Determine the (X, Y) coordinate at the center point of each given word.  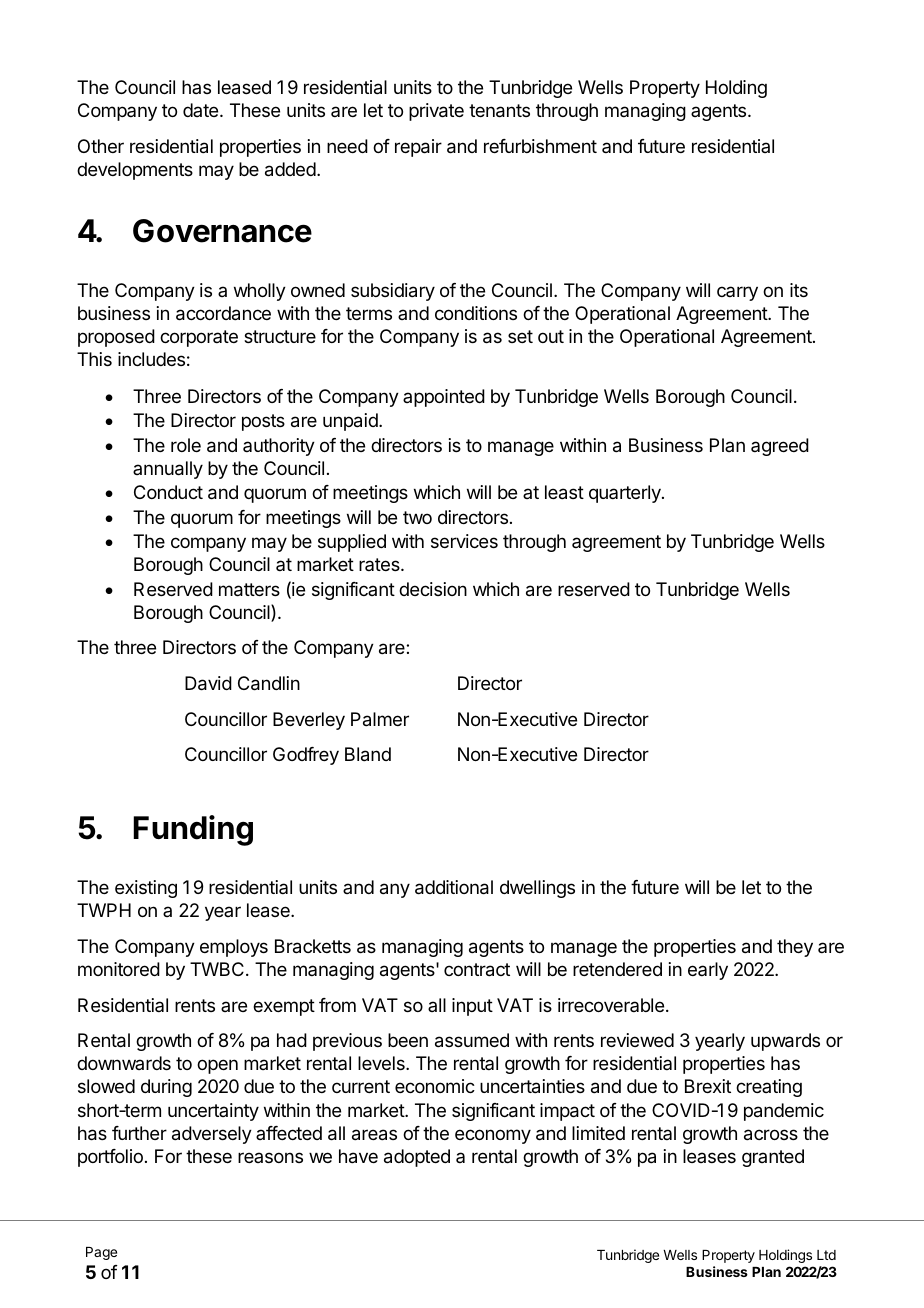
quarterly (626, 494)
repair (418, 148)
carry (737, 293)
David (208, 683)
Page (101, 1253)
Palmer (380, 719)
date (202, 110)
